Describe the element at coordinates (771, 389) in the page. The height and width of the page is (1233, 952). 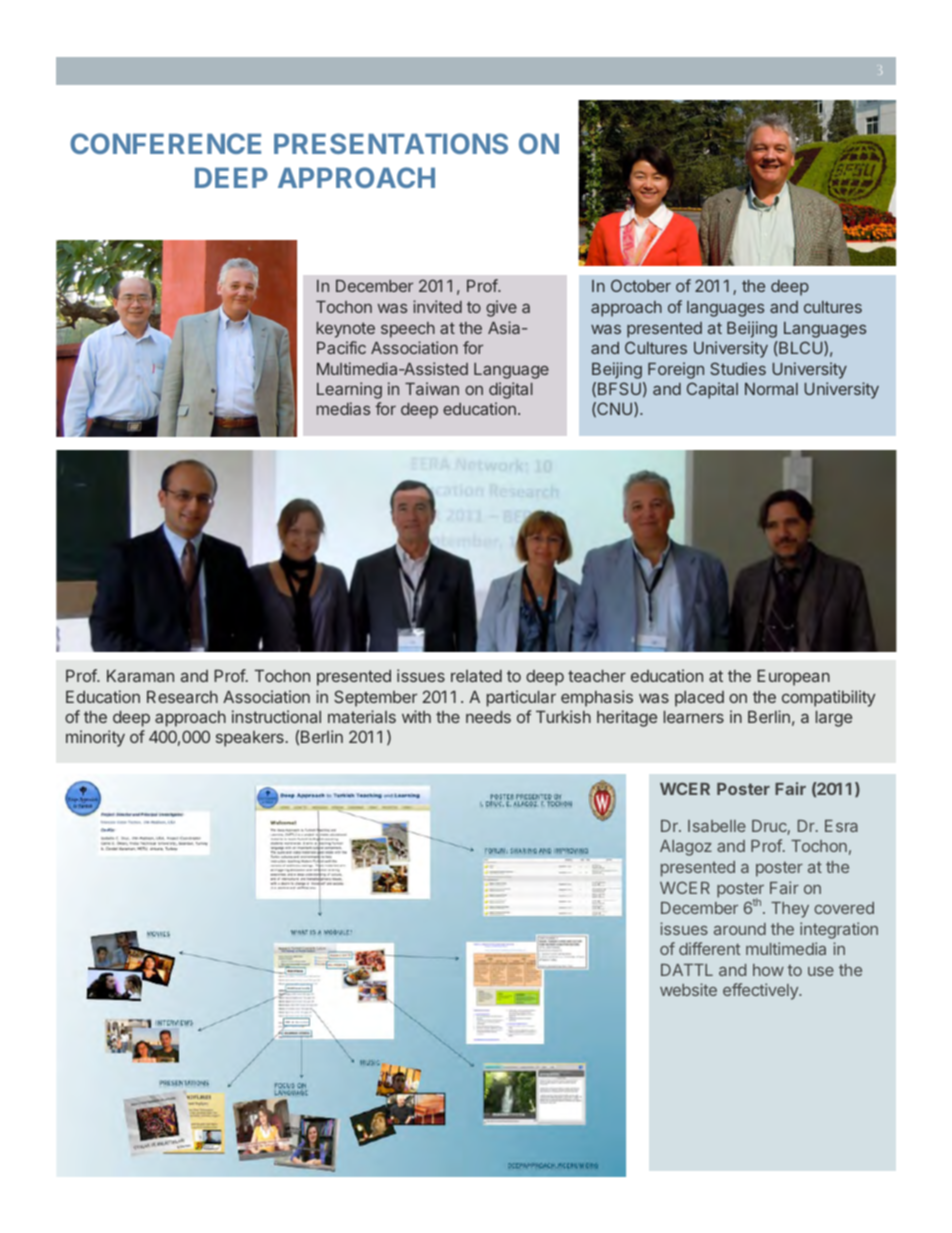
I see `Normal` at that location.
